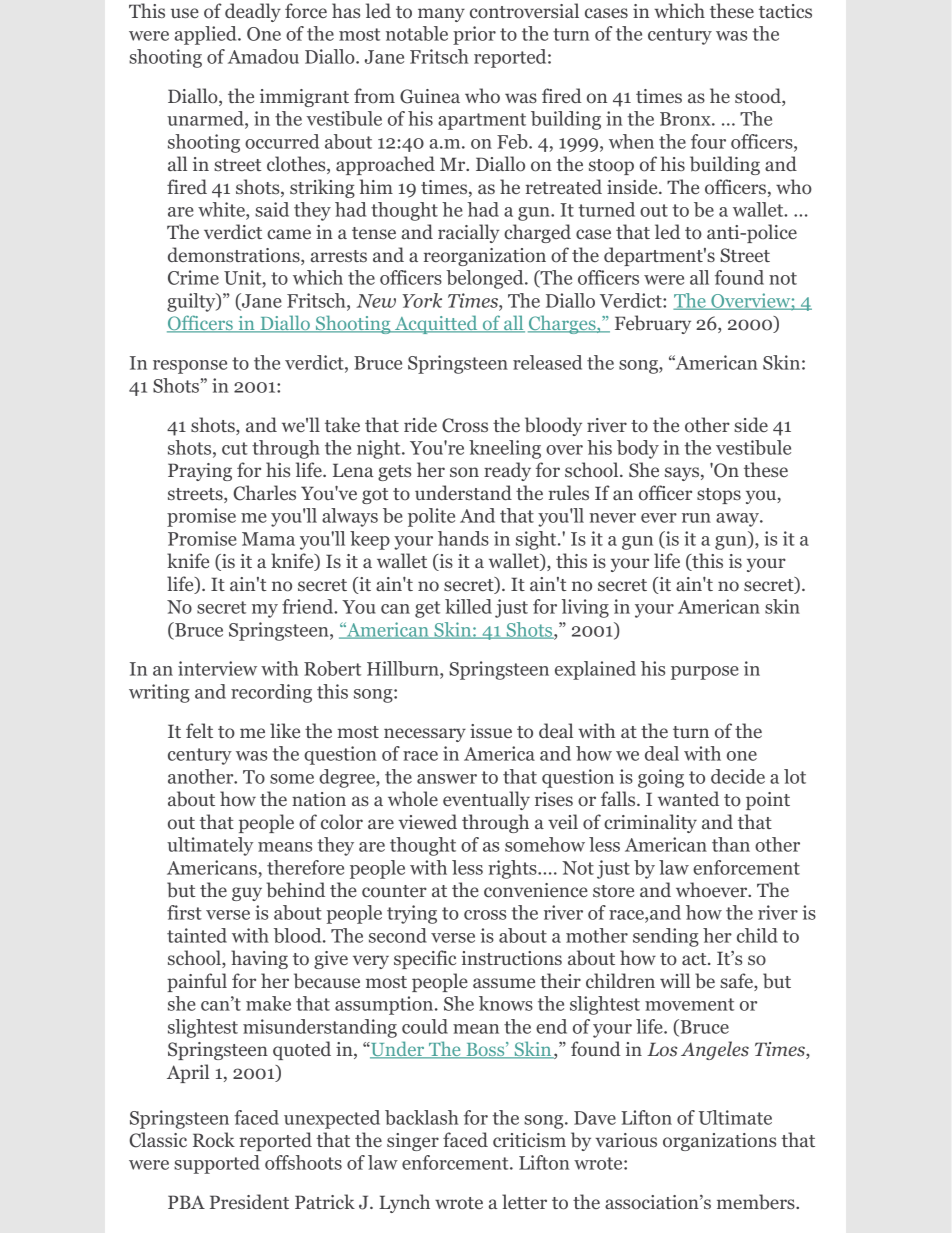  What do you see at coordinates (688, 798) in the page?
I see `wanted` at bounding box center [688, 798].
